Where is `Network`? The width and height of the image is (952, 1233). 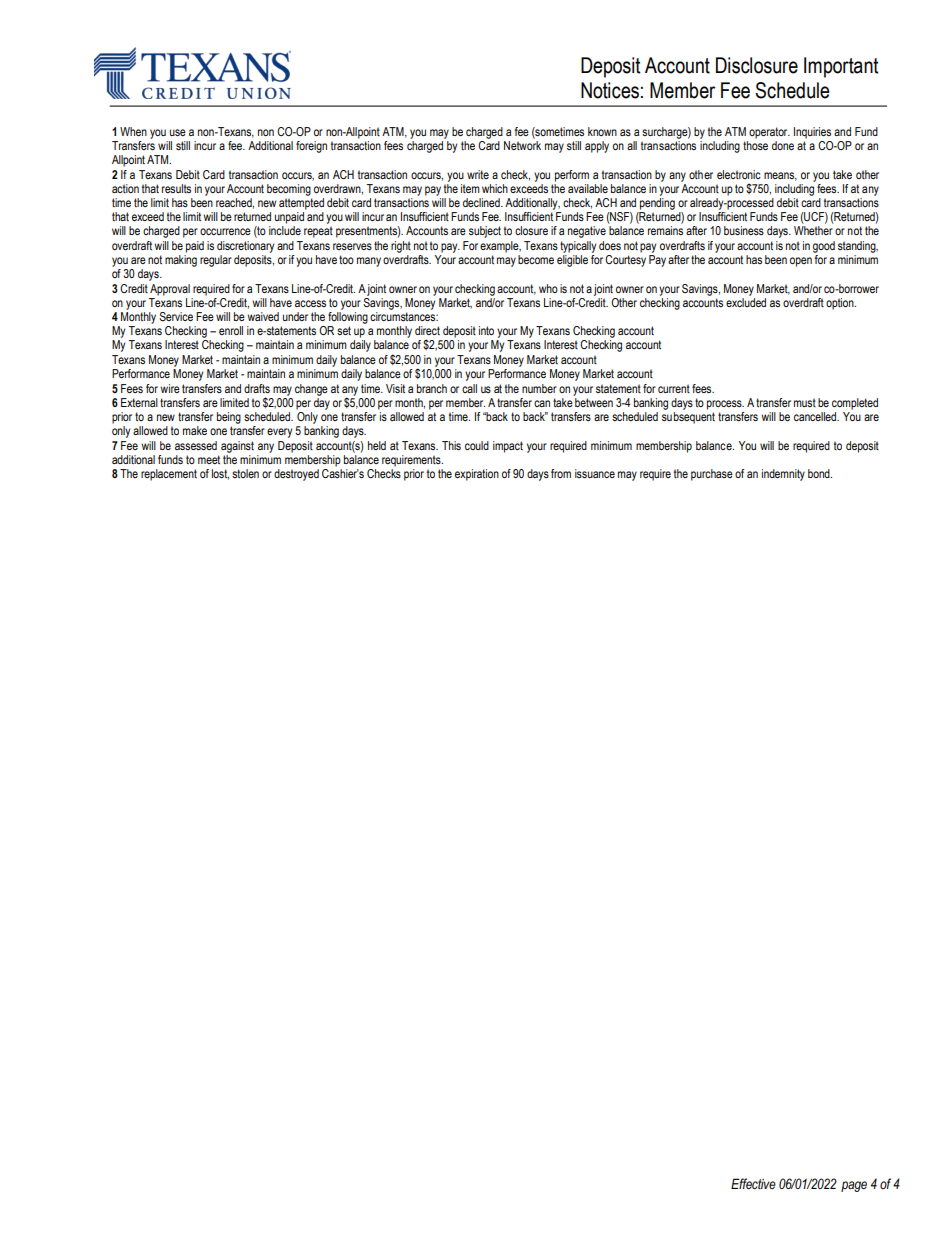
Network is located at coordinates (522, 145).
